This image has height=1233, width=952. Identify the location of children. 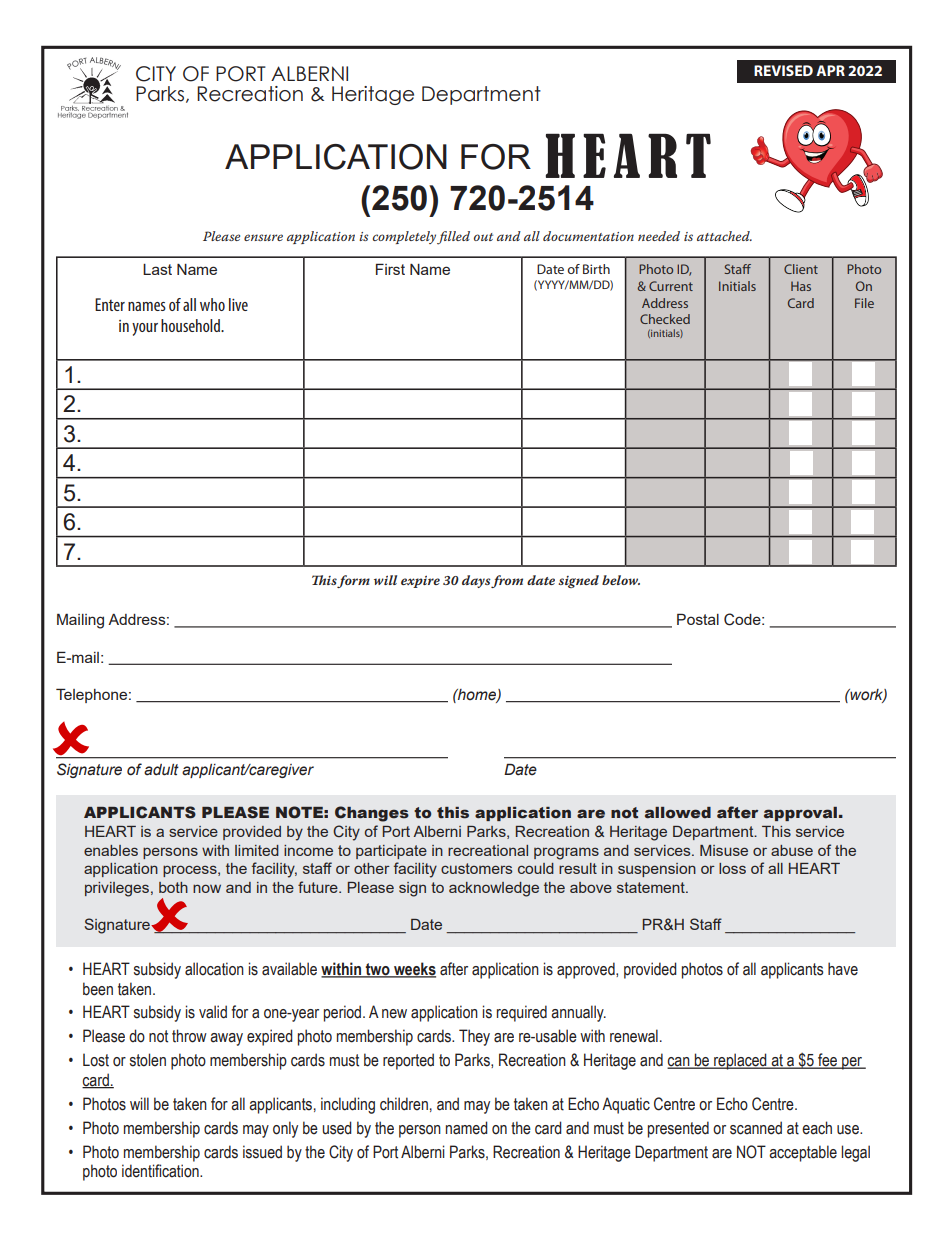
(404, 1104).
